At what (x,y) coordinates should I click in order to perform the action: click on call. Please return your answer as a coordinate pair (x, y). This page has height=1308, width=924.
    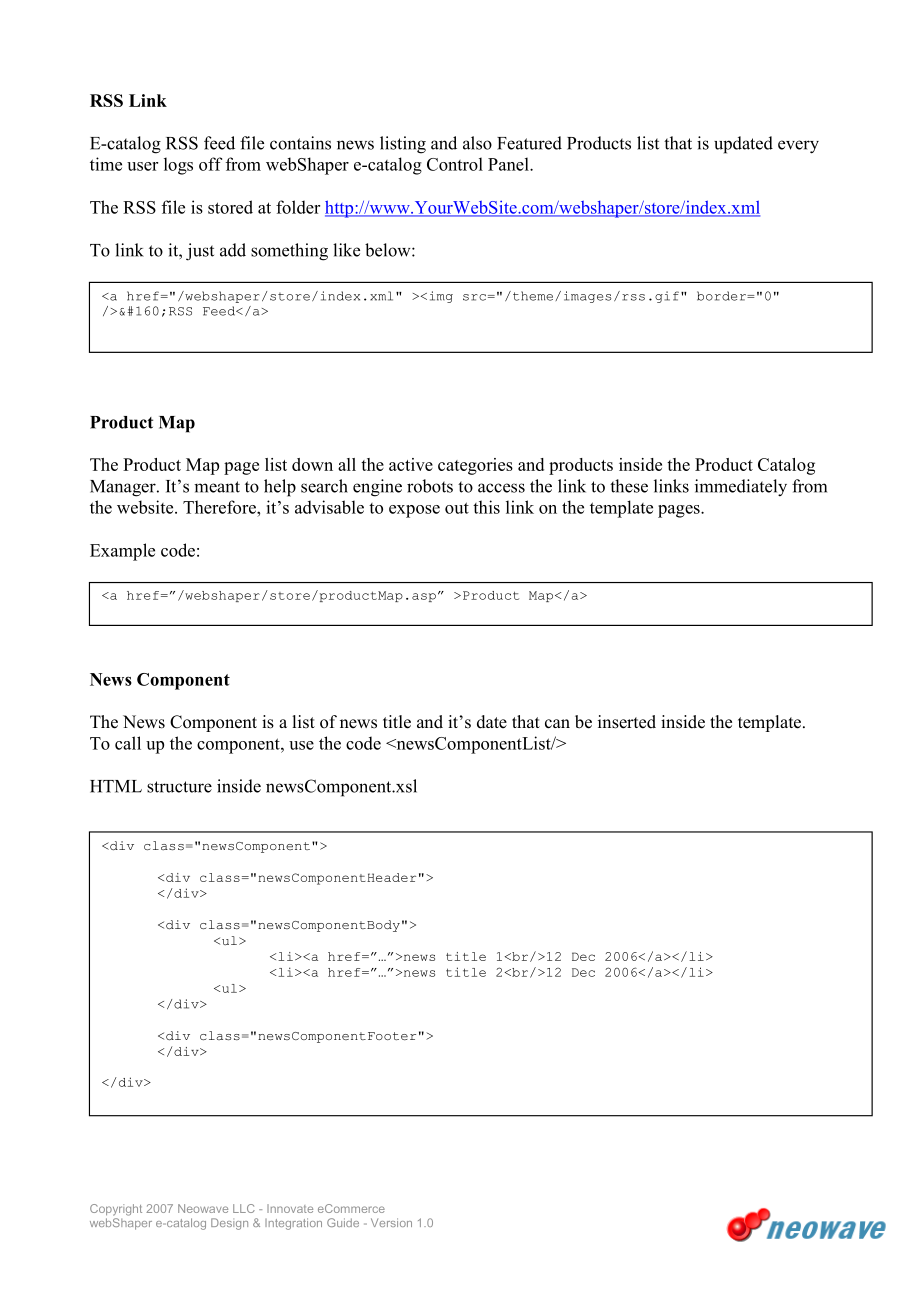
    Looking at the image, I should click on (128, 743).
